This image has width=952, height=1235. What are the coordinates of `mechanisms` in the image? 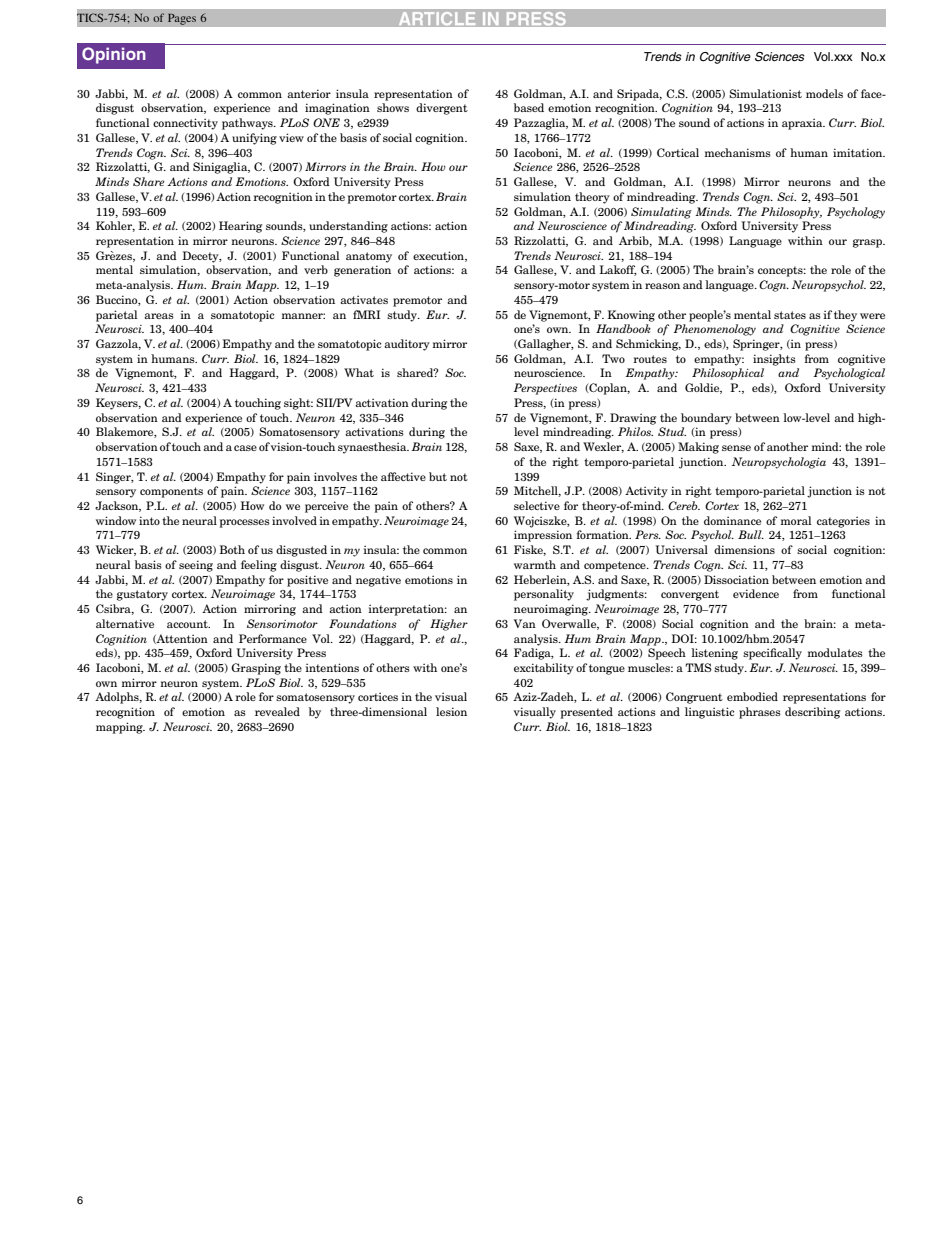 It's located at (737, 152).
